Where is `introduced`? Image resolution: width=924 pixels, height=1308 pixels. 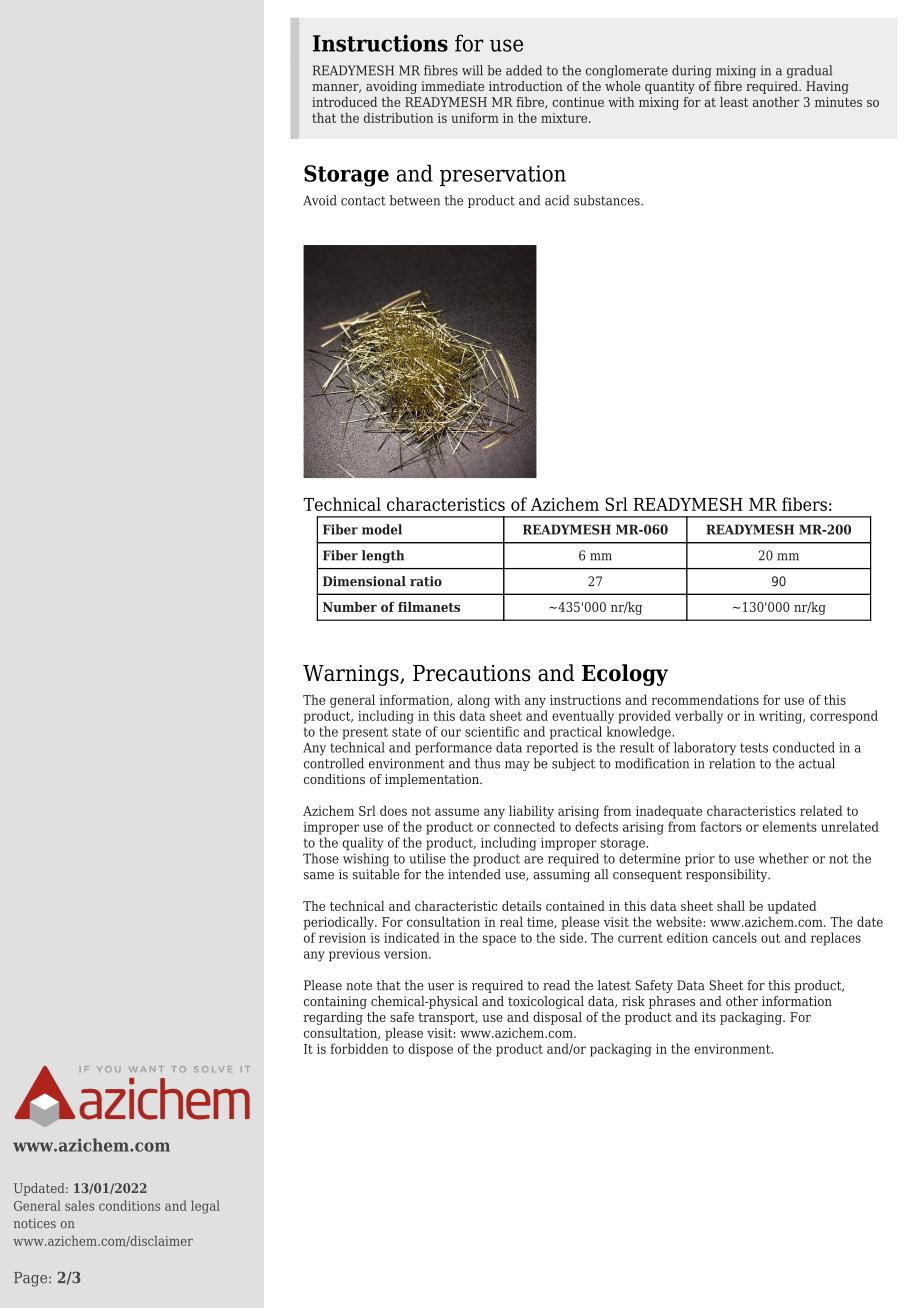 introduced is located at coordinates (344, 102).
